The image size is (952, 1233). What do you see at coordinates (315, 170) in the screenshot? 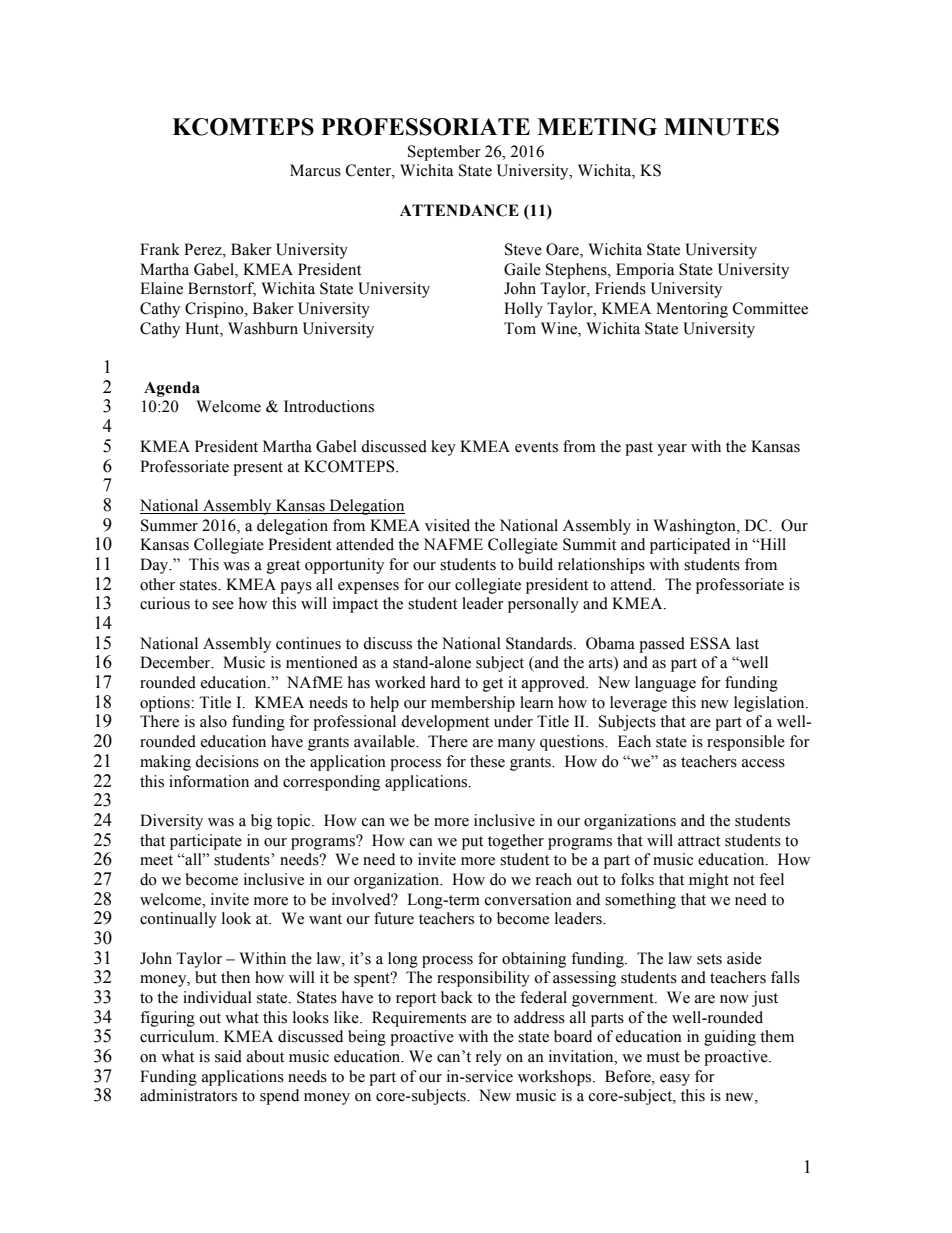
I see `Marcus` at bounding box center [315, 170].
